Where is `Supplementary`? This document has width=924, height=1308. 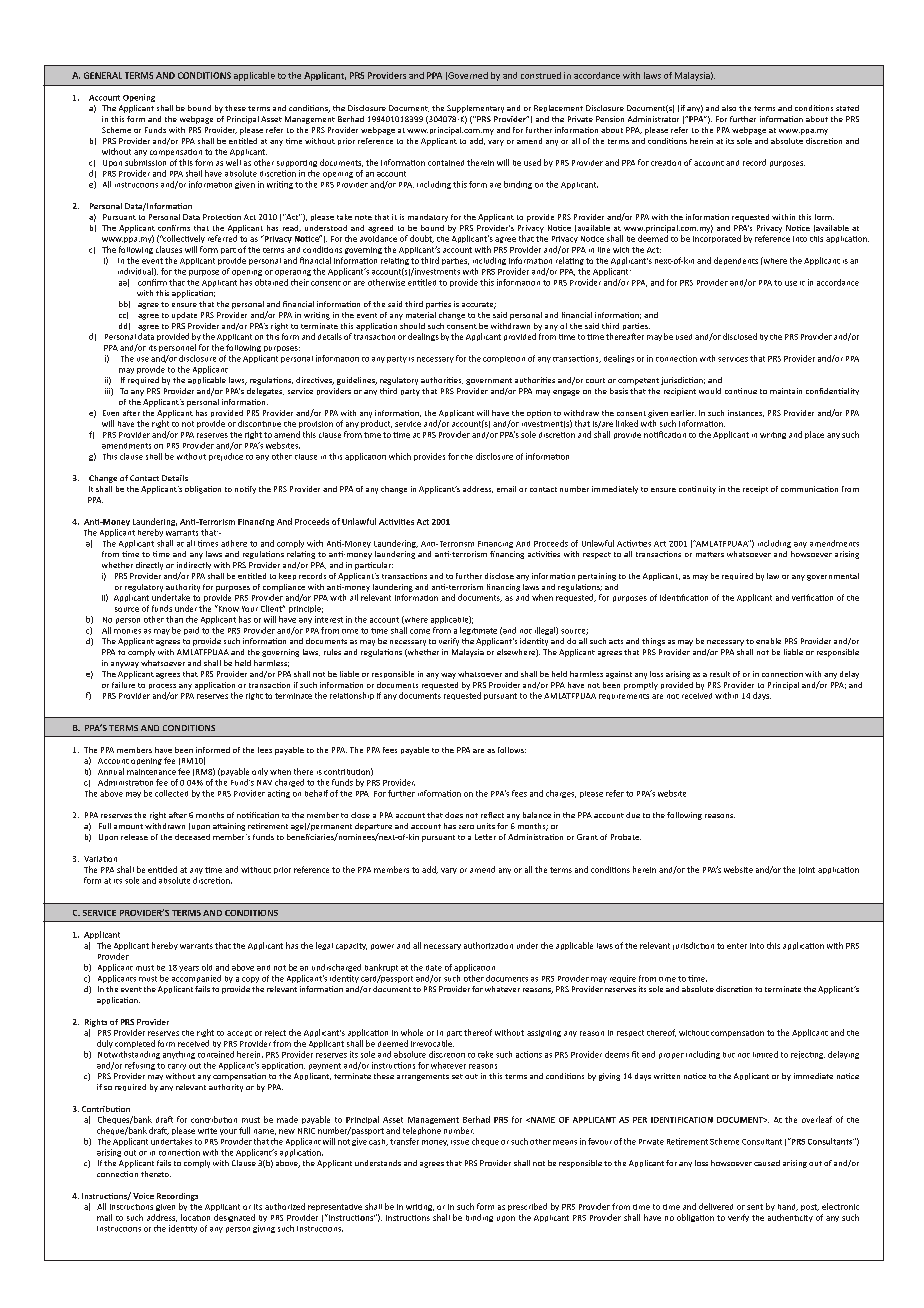
Supplementary is located at coordinates (475, 109).
